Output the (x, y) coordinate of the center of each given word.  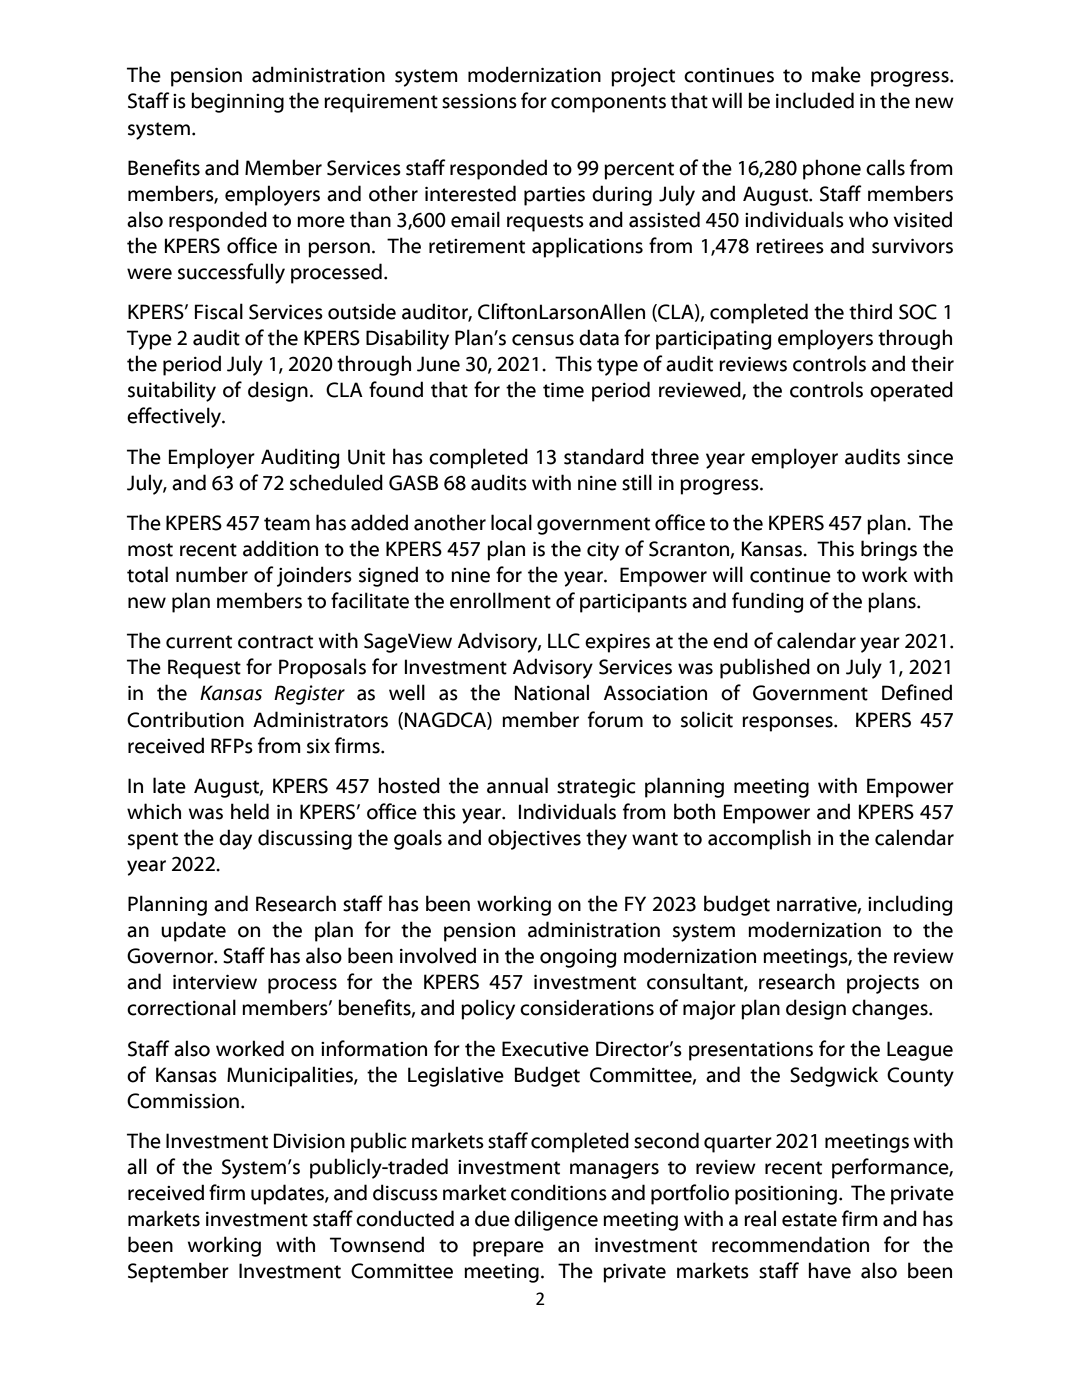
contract (275, 642)
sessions (479, 101)
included (815, 100)
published (765, 668)
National (552, 692)
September (178, 1272)
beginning (237, 102)
